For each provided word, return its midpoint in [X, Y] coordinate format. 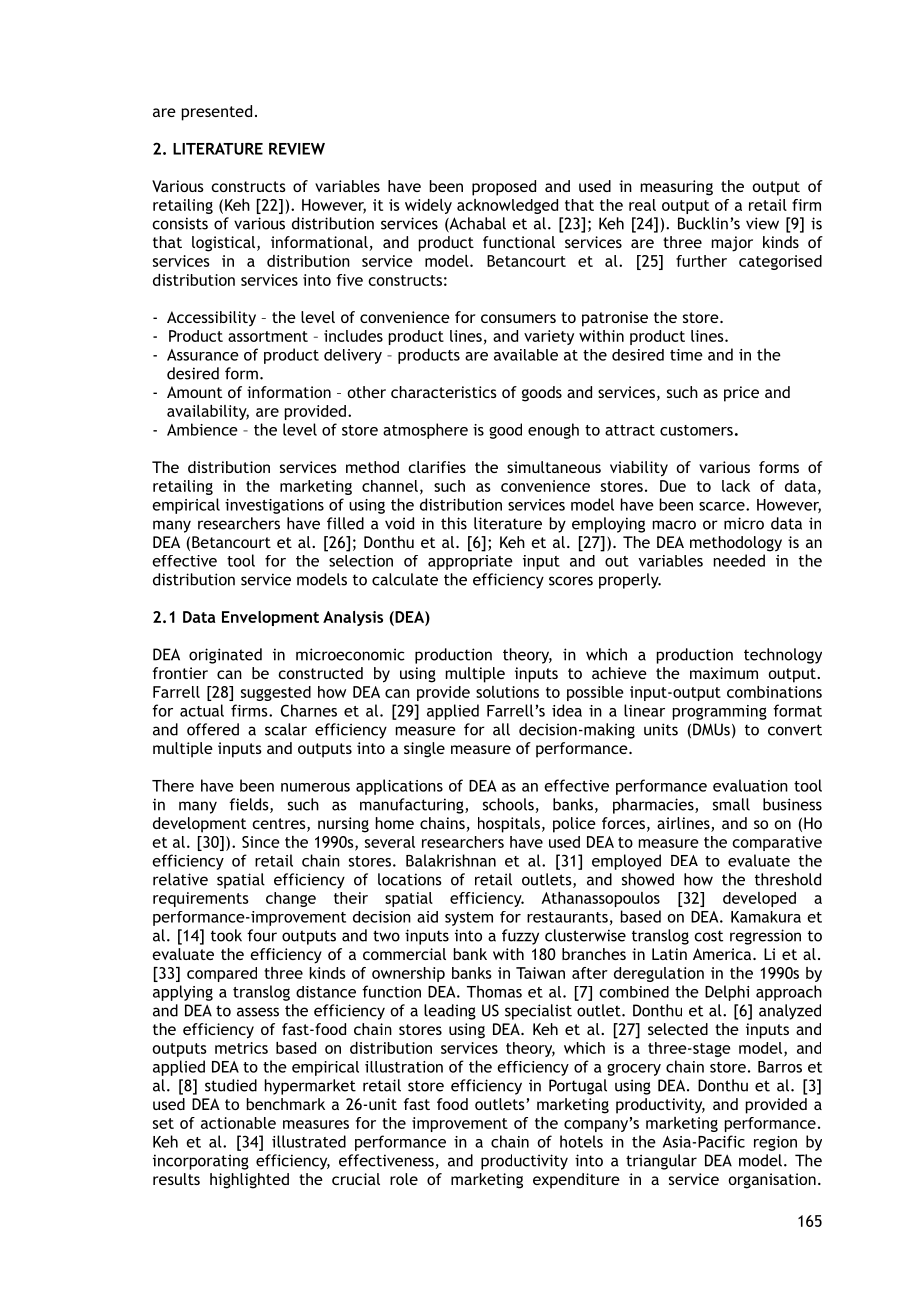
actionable [238, 1123]
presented [217, 113]
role [404, 1179]
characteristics [444, 392]
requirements [201, 899]
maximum [724, 673]
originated [225, 656]
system [469, 919]
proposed [504, 188]
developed [759, 899]
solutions [507, 692]
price [741, 394]
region [775, 1143]
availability [208, 412]
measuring [677, 188]
